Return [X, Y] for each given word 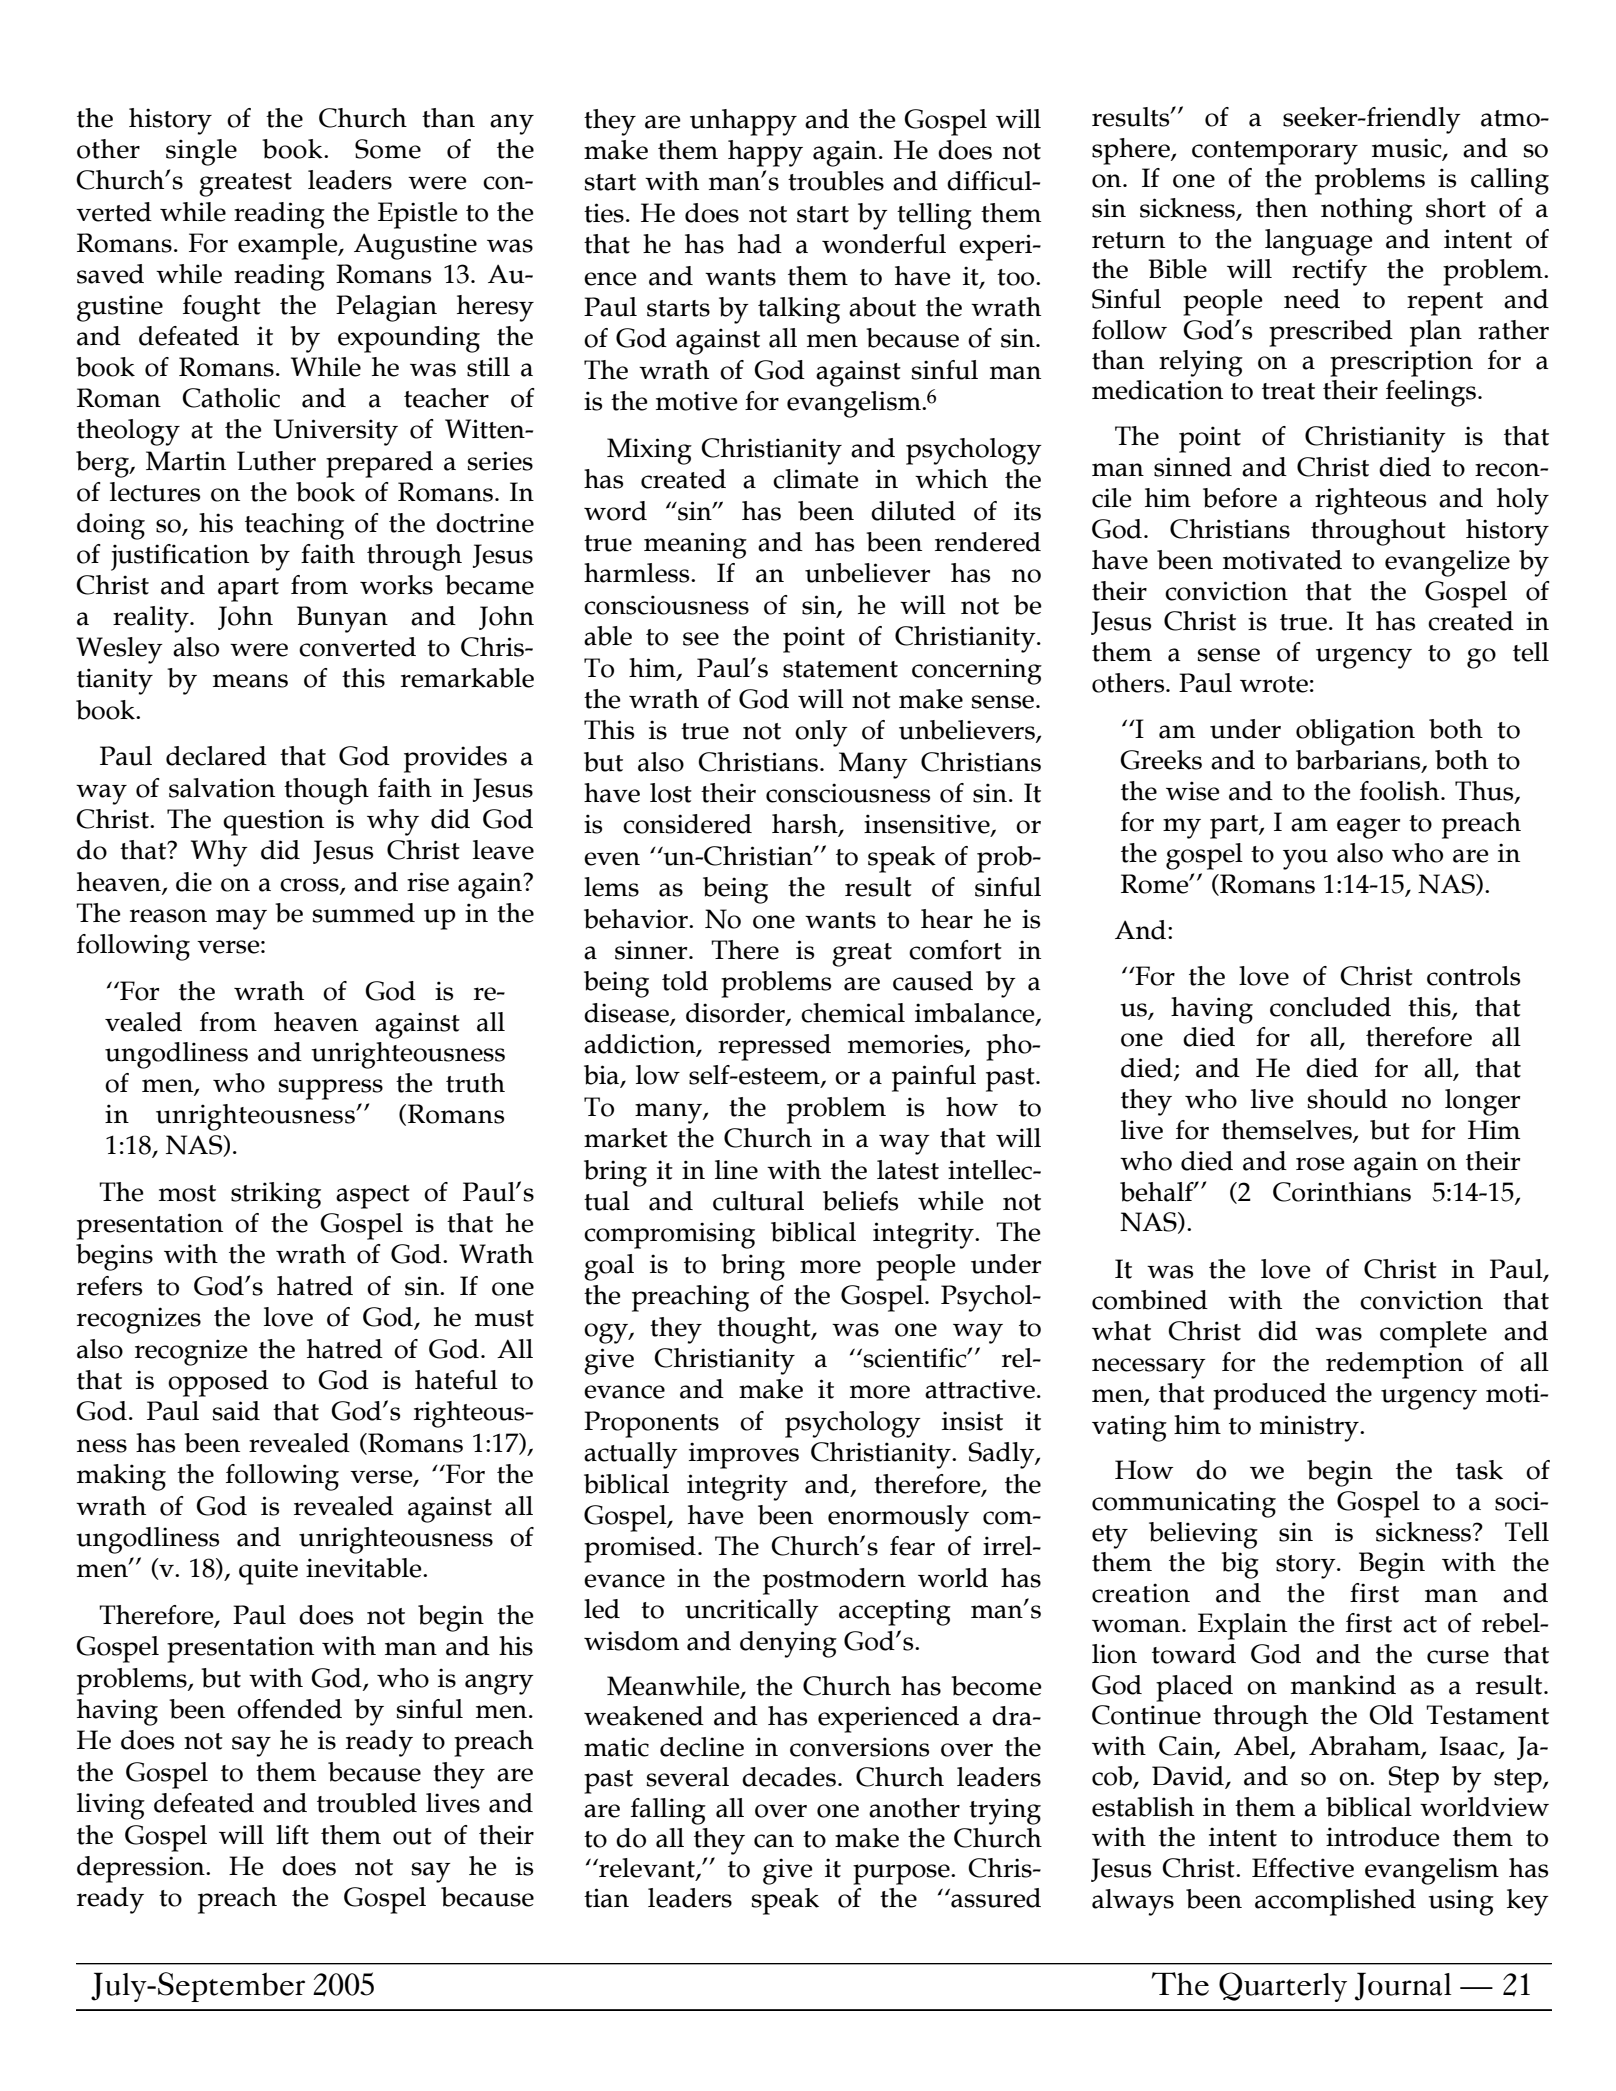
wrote [1274, 684]
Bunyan [342, 619]
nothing [1367, 211]
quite [268, 1571]
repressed [774, 1047]
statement [840, 669]
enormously [898, 1518]
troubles [836, 181]
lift [292, 1835]
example [289, 246]
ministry [1310, 1428]
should [1348, 1099]
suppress [331, 1089]
